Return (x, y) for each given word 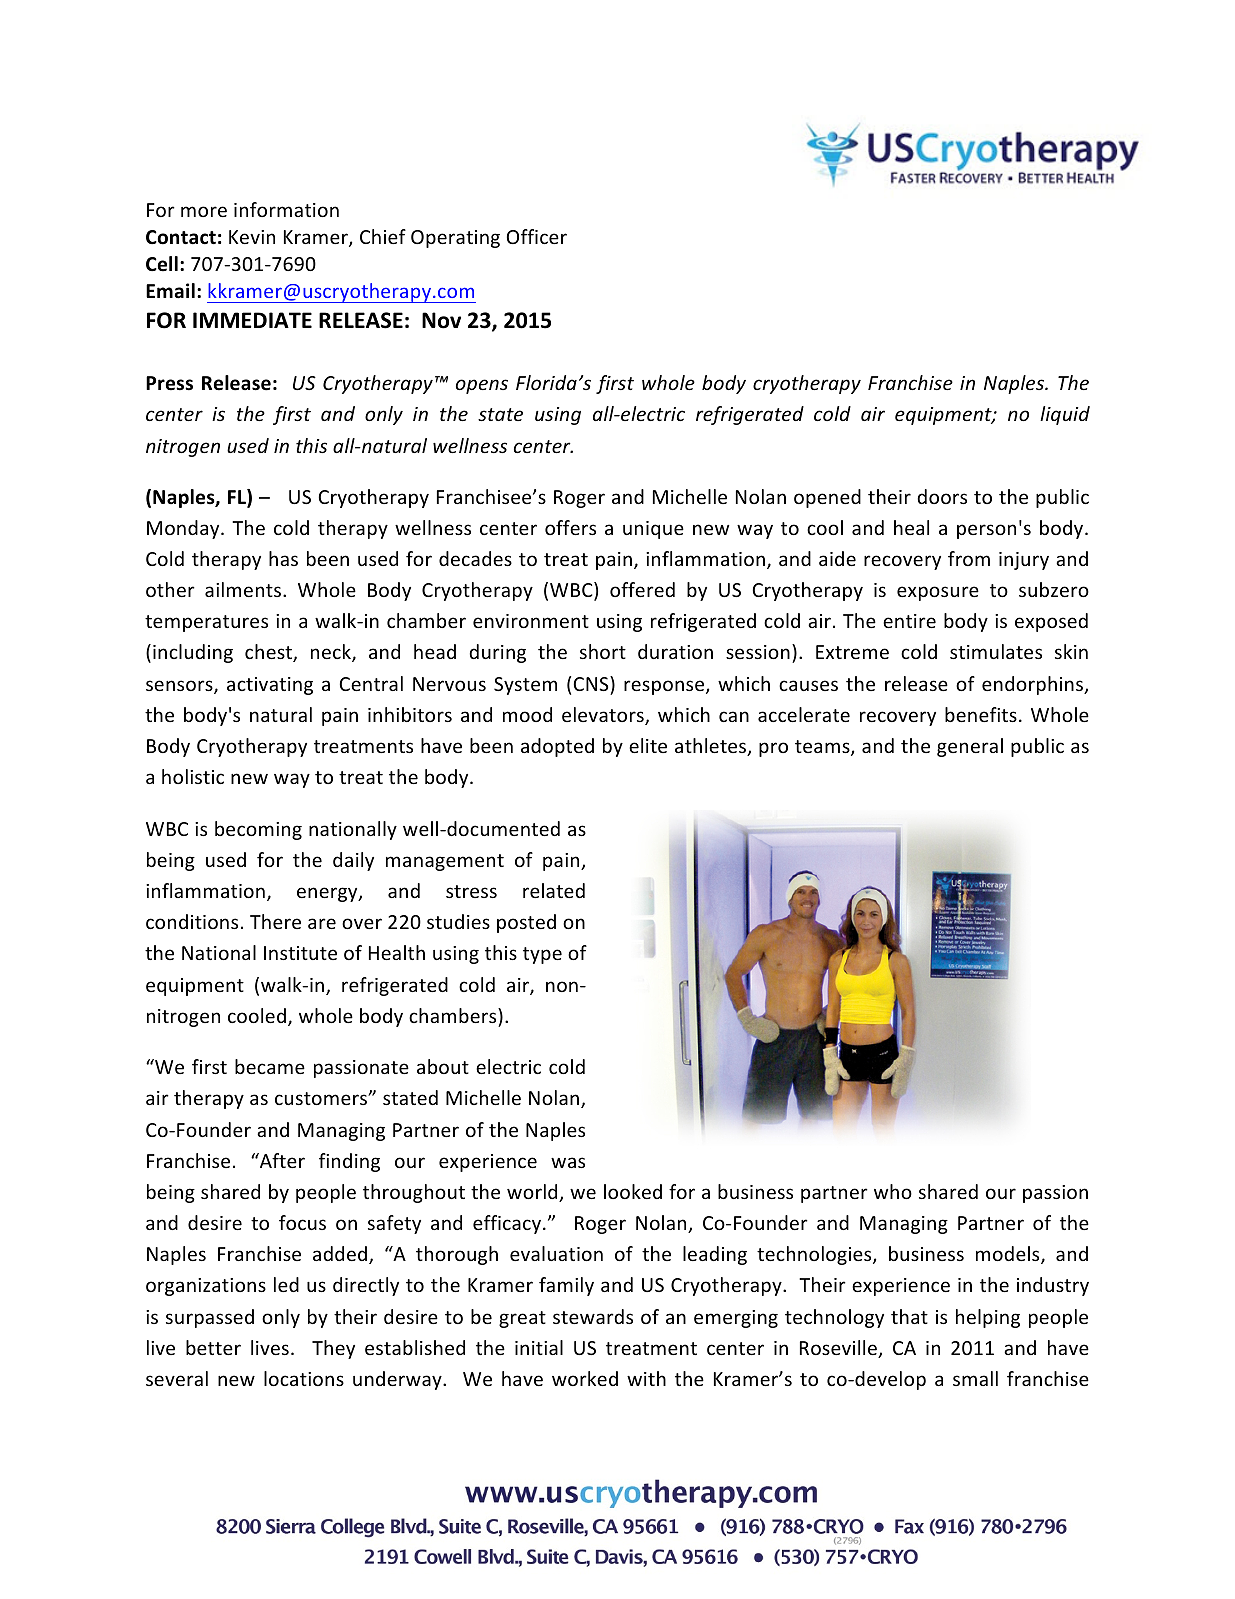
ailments (243, 589)
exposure (938, 593)
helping (988, 1318)
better (213, 1347)
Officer (537, 236)
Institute (300, 953)
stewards (593, 1316)
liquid (1065, 415)
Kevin (252, 237)
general (970, 747)
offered (642, 589)
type (542, 955)
